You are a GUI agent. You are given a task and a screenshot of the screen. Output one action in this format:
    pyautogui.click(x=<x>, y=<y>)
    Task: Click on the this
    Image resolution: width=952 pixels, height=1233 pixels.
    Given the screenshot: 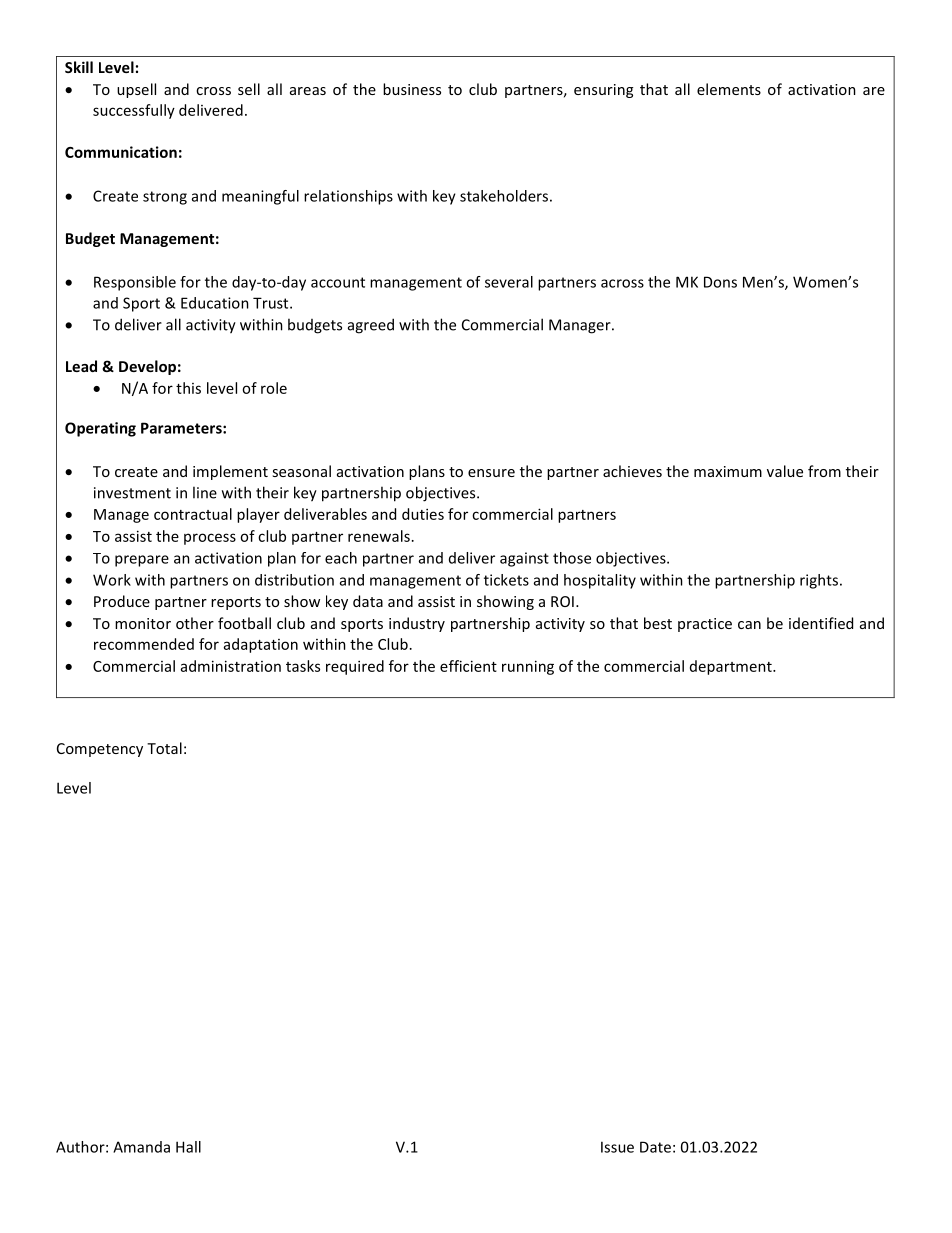 What is the action you would take?
    pyautogui.click(x=188, y=388)
